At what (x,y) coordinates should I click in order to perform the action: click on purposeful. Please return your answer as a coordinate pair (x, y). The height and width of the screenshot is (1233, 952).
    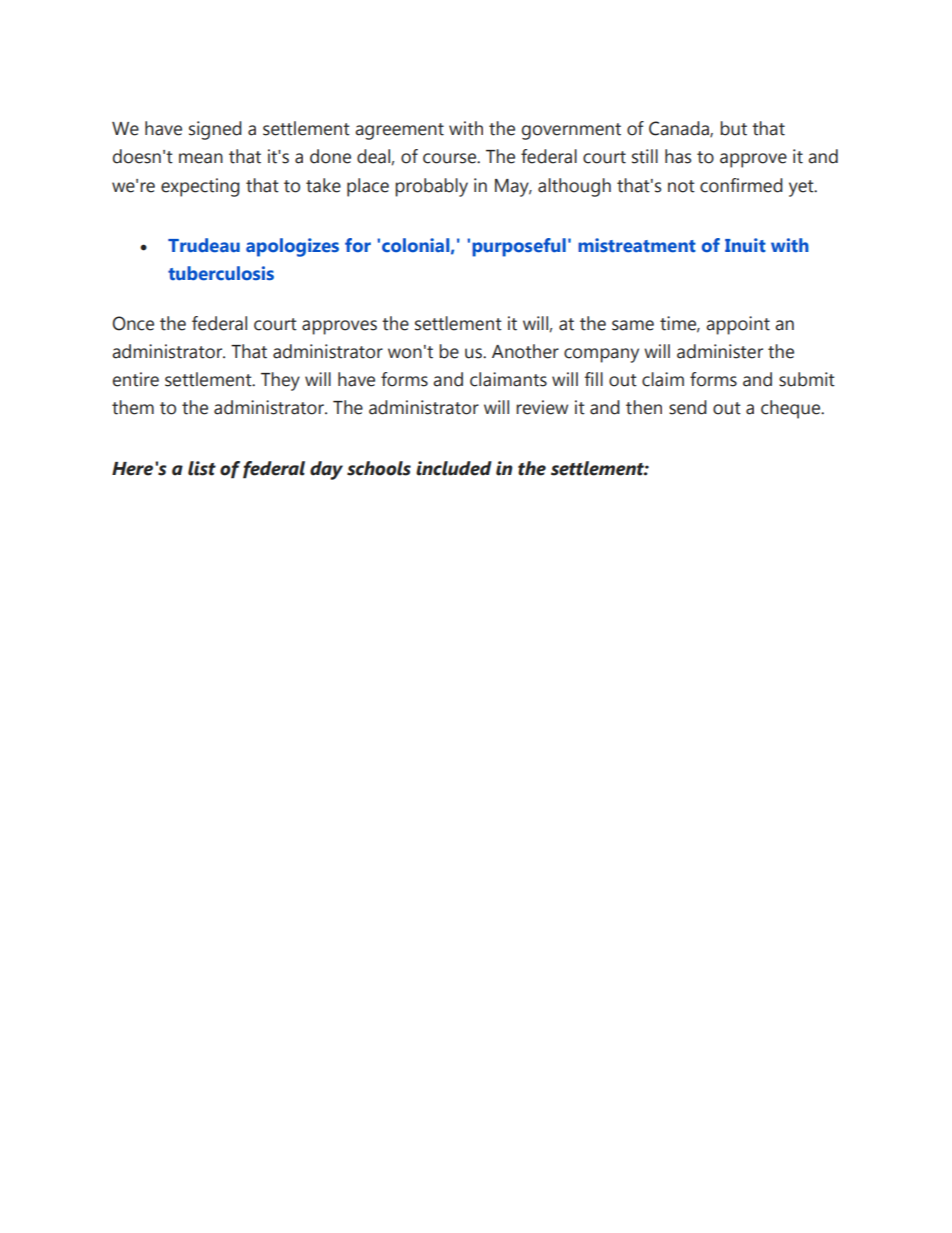
    Looking at the image, I should click on (519, 247).
